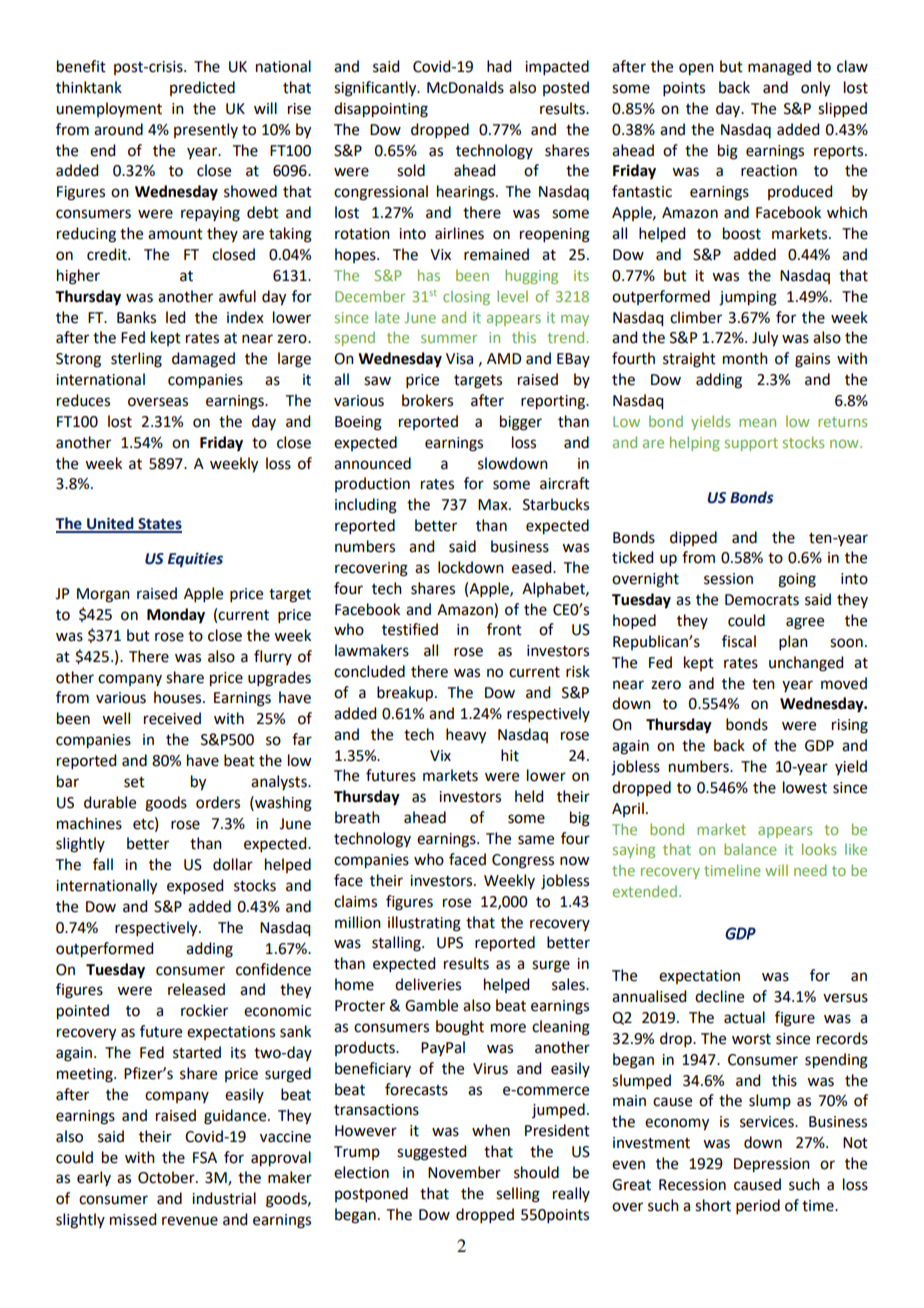 This image has width=924, height=1308. What do you see at coordinates (466, 297) in the image?
I see `closing` at bounding box center [466, 297].
